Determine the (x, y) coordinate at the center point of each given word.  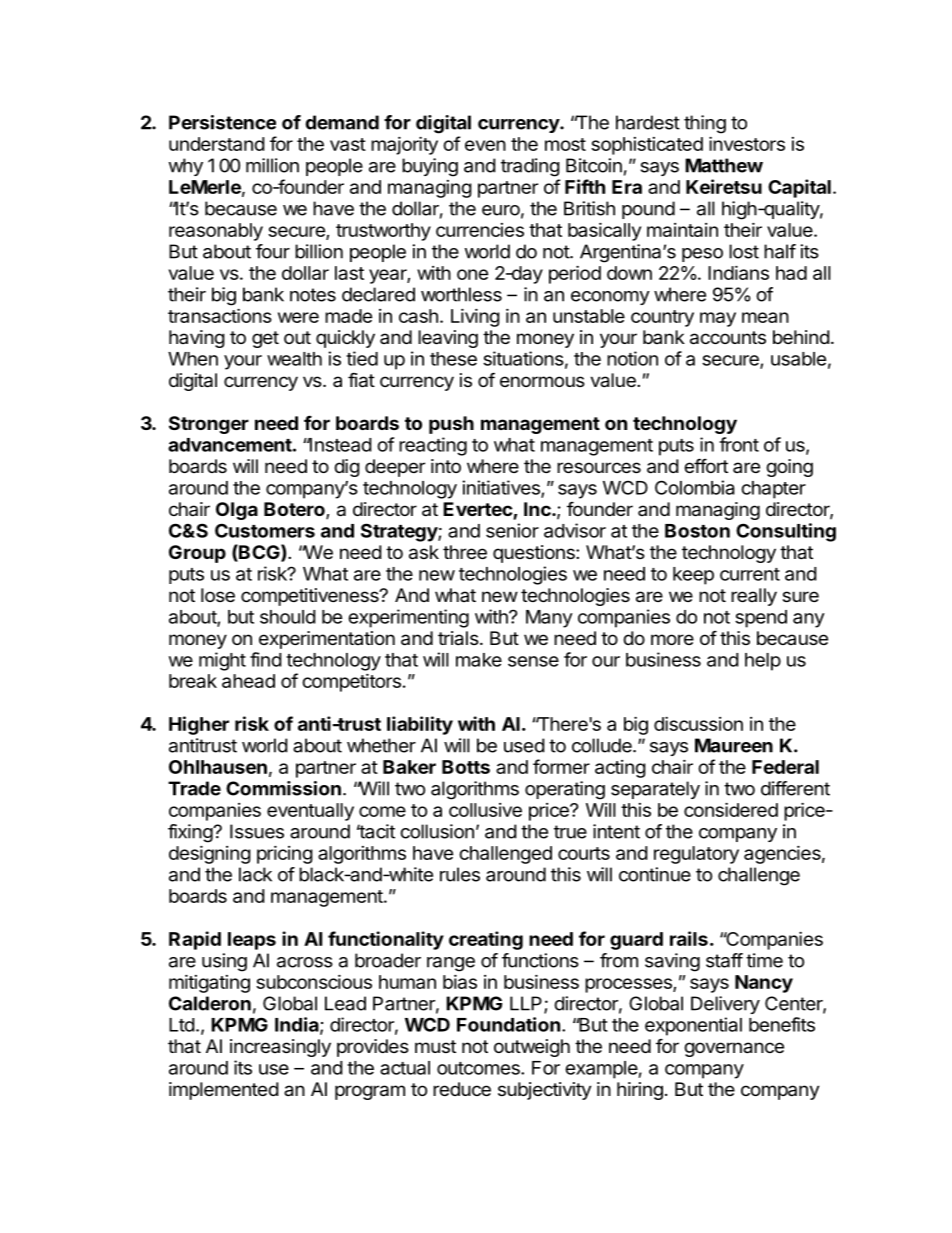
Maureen (734, 745)
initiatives (502, 488)
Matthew (724, 165)
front (739, 444)
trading (530, 167)
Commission (283, 788)
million (272, 165)
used (524, 745)
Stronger (209, 425)
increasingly (280, 1048)
